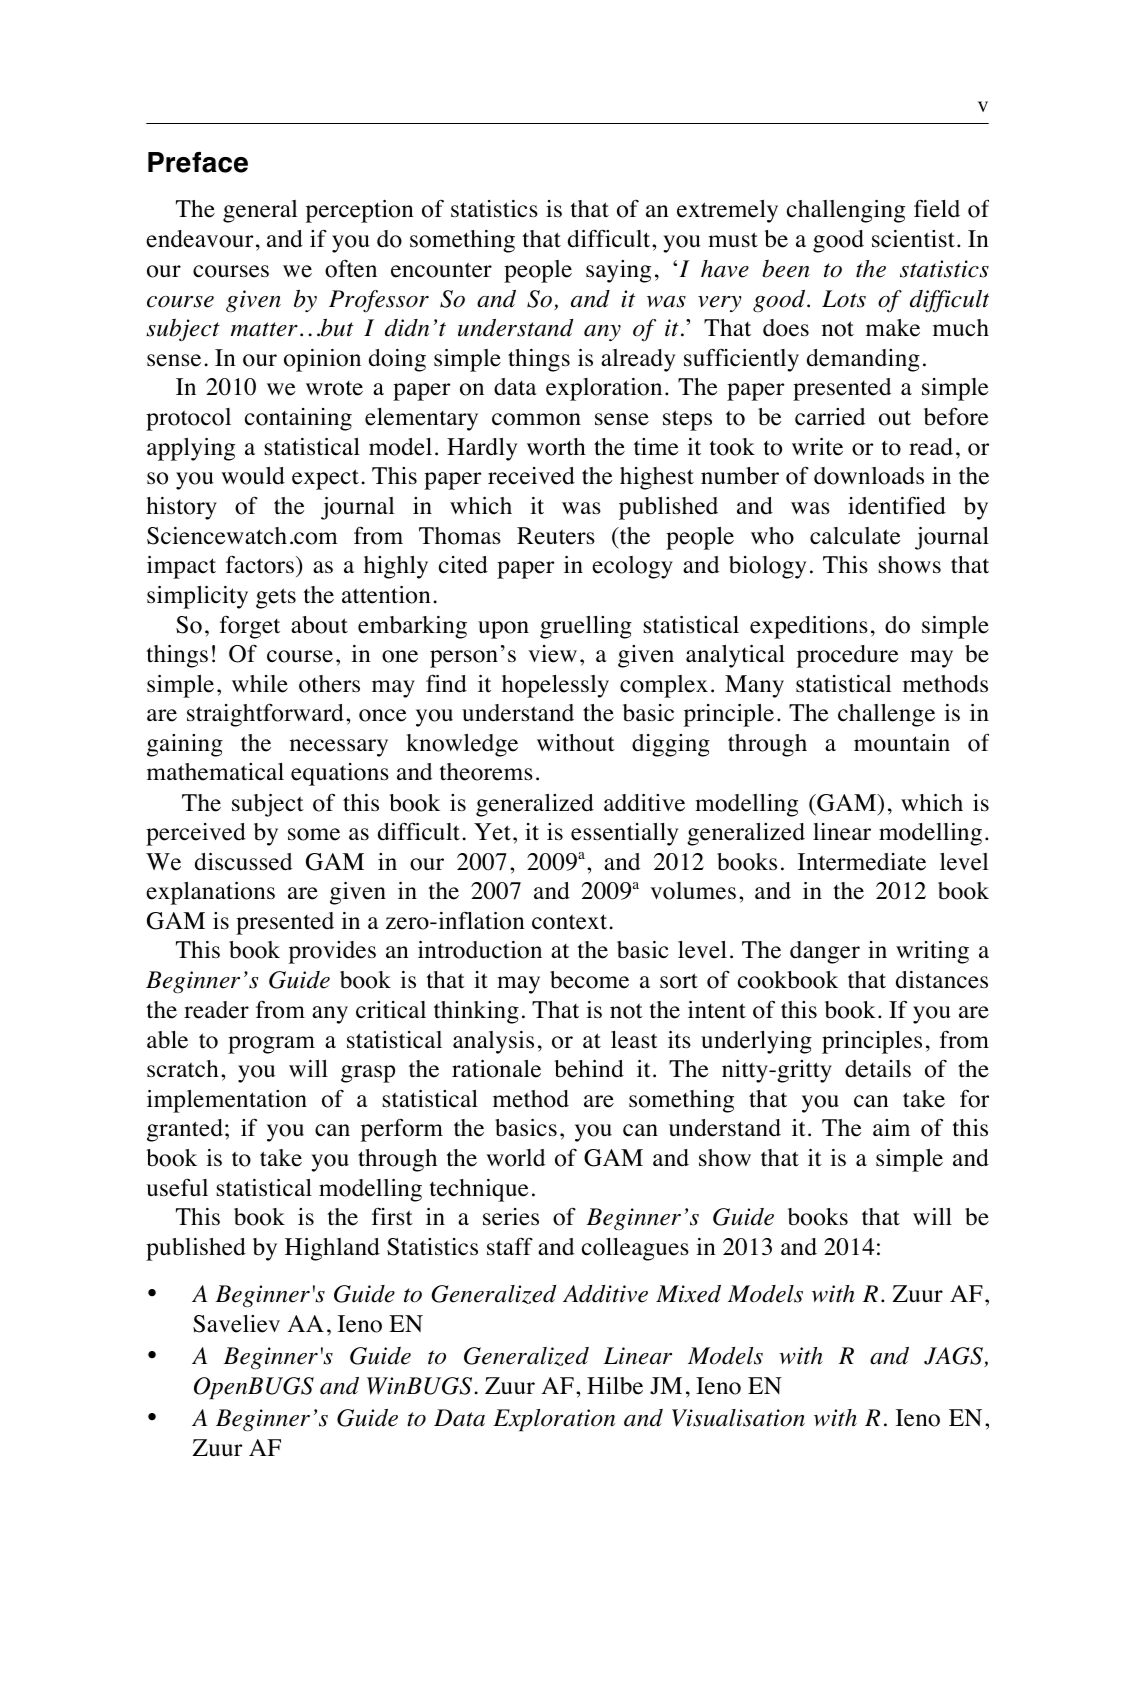 The height and width of the screenshot is (1694, 1135). I want to click on JAGS, so click(954, 1357).
